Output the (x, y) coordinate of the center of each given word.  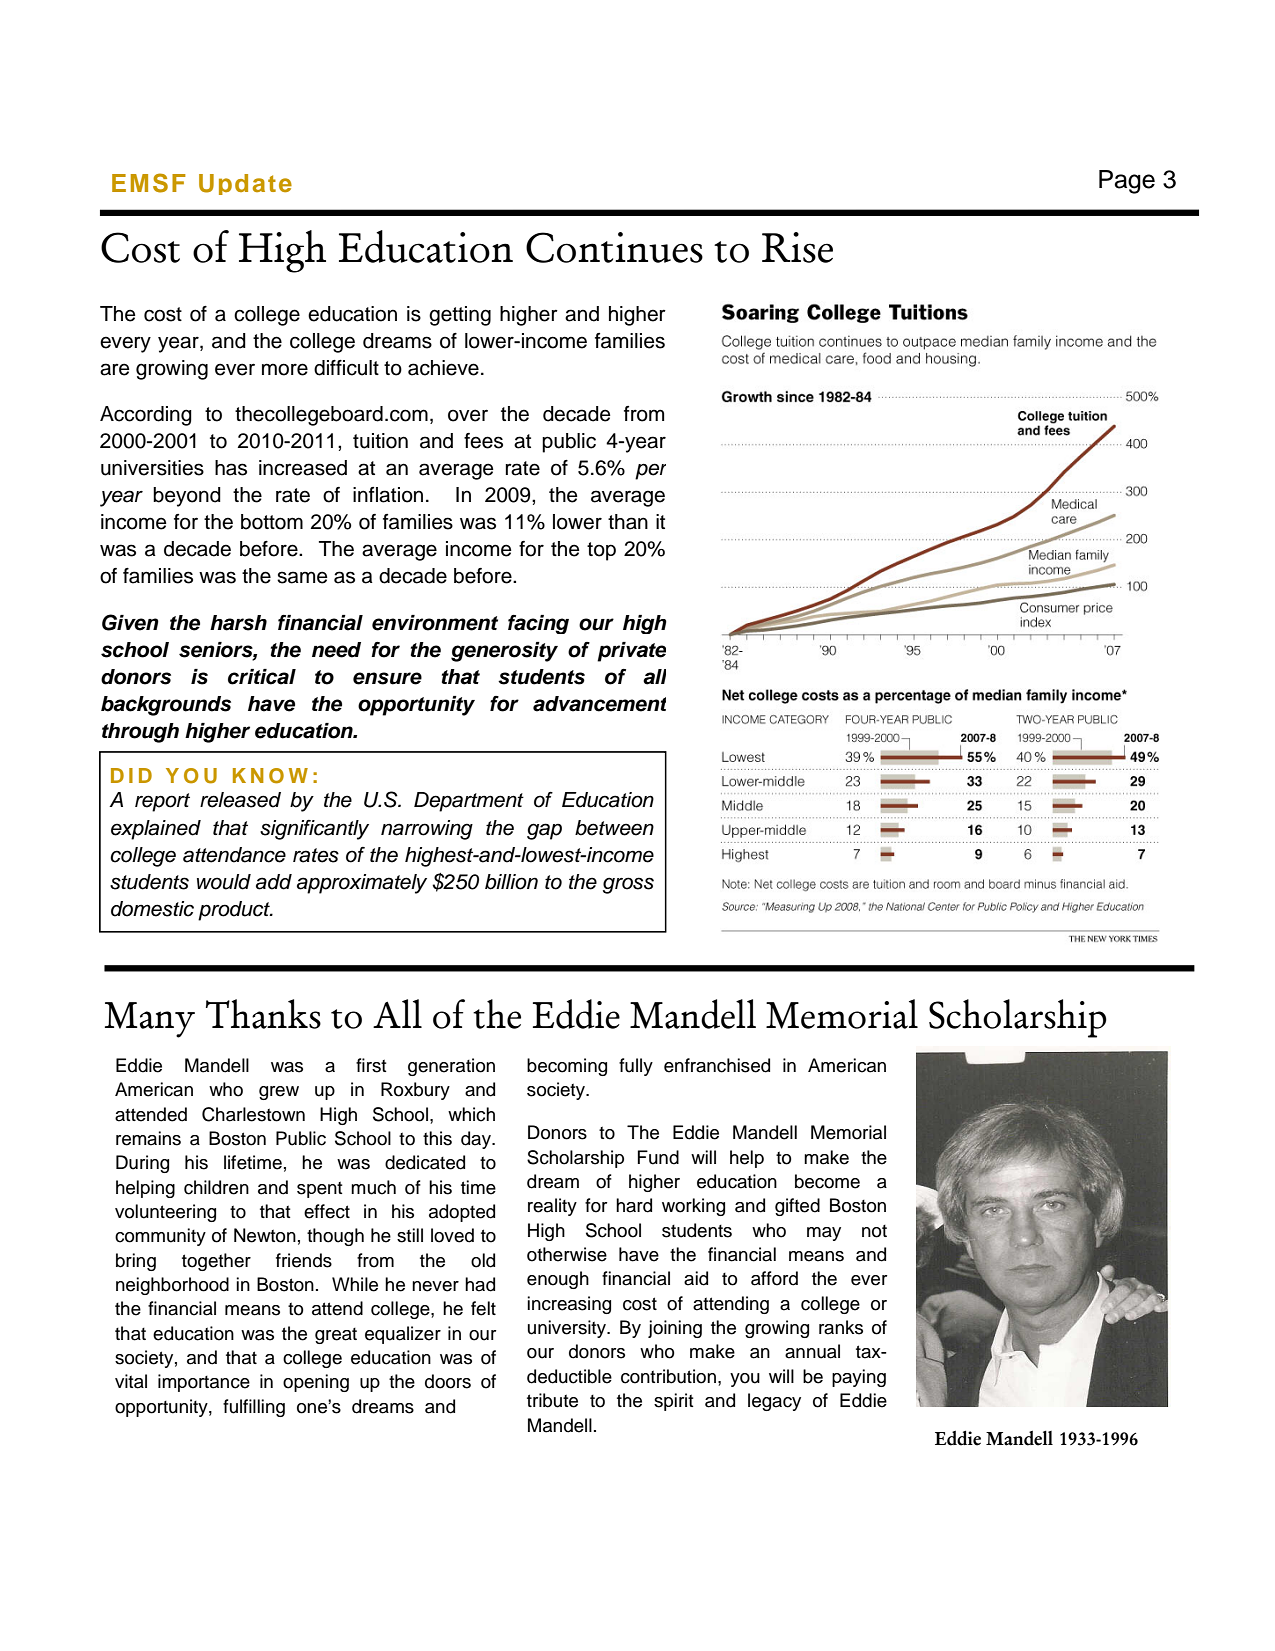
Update (245, 184)
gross (628, 885)
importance (204, 1383)
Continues (614, 247)
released (240, 800)
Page (1127, 182)
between (614, 828)
